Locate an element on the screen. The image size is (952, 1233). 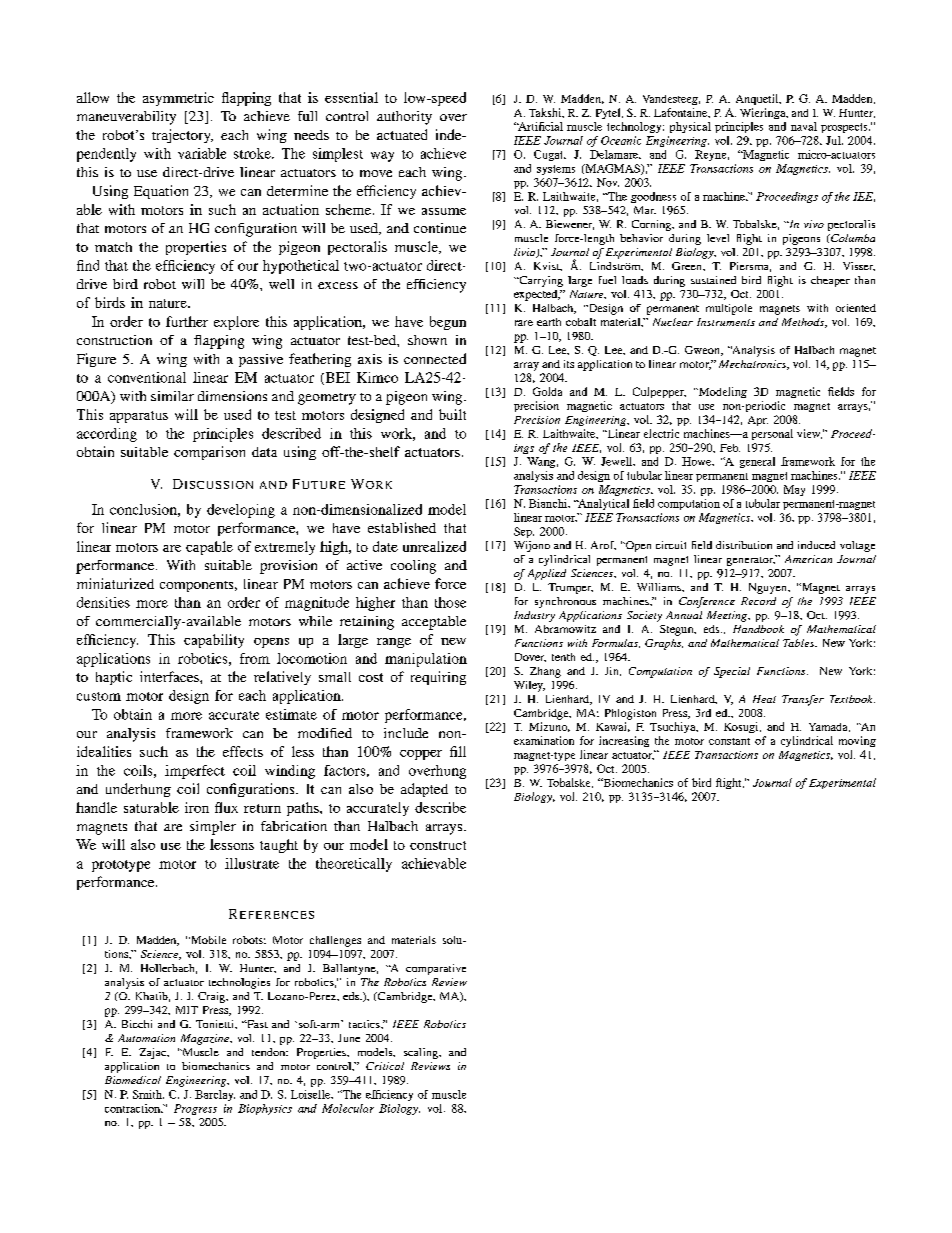
those is located at coordinates (450, 602).
